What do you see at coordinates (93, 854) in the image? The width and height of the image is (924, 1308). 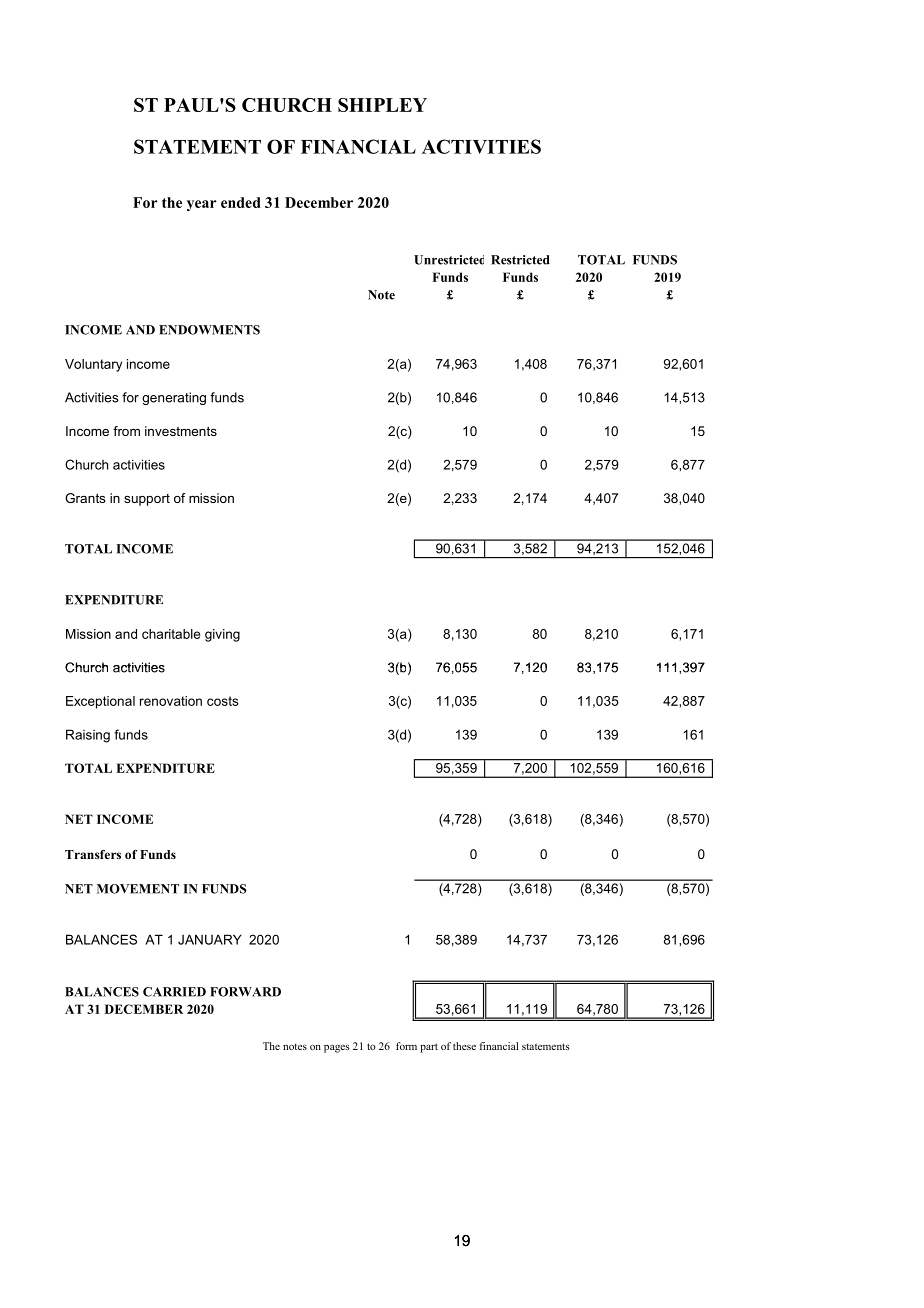 I see `Transfers` at bounding box center [93, 854].
